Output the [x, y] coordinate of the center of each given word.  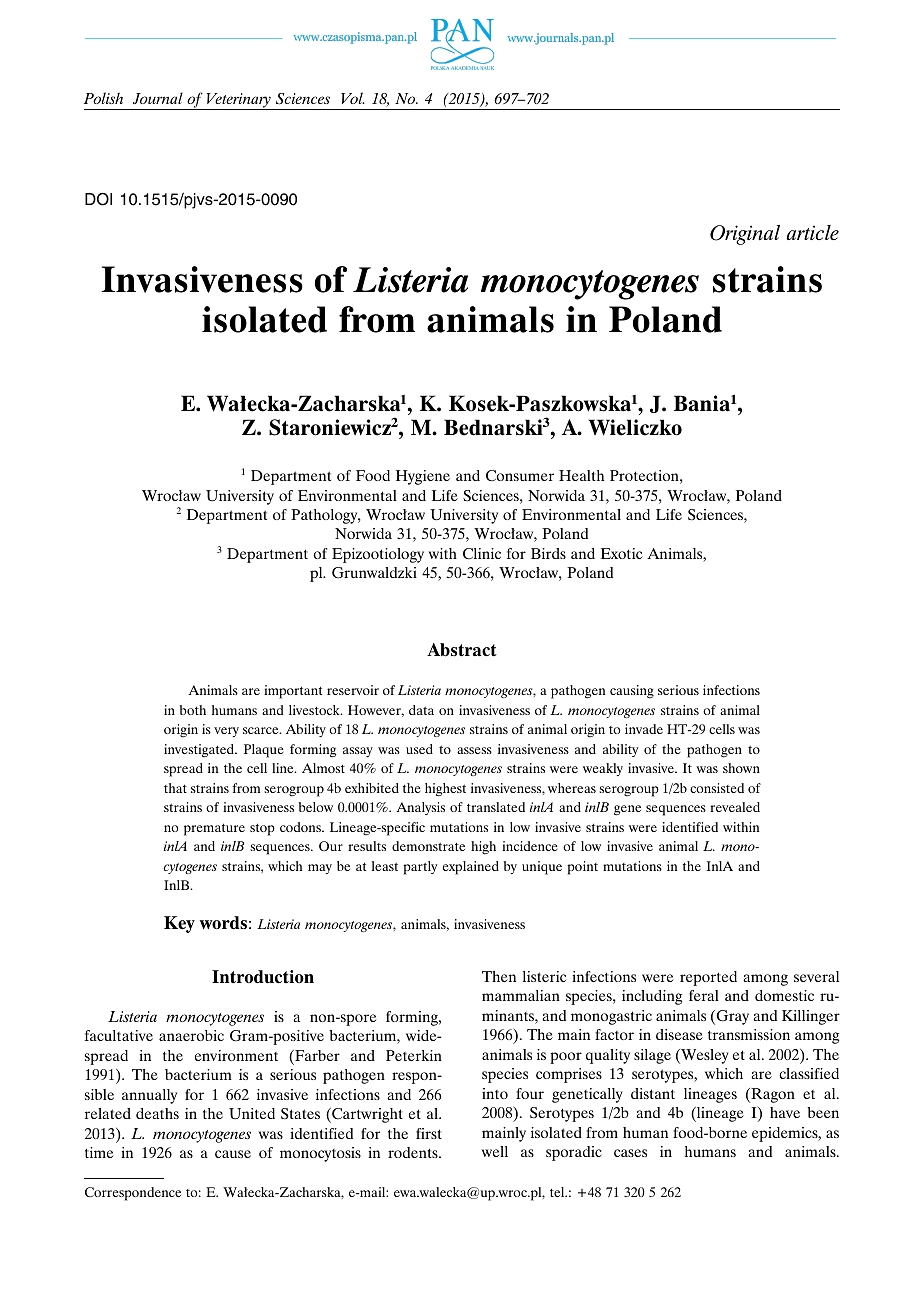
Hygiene [423, 477]
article [813, 232]
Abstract [462, 650]
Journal [158, 98]
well [495, 1151]
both [193, 710]
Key [179, 924]
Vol [353, 98]
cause [233, 1154]
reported [708, 978]
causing [632, 692]
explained [471, 868]
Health [581, 475]
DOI [98, 199]
